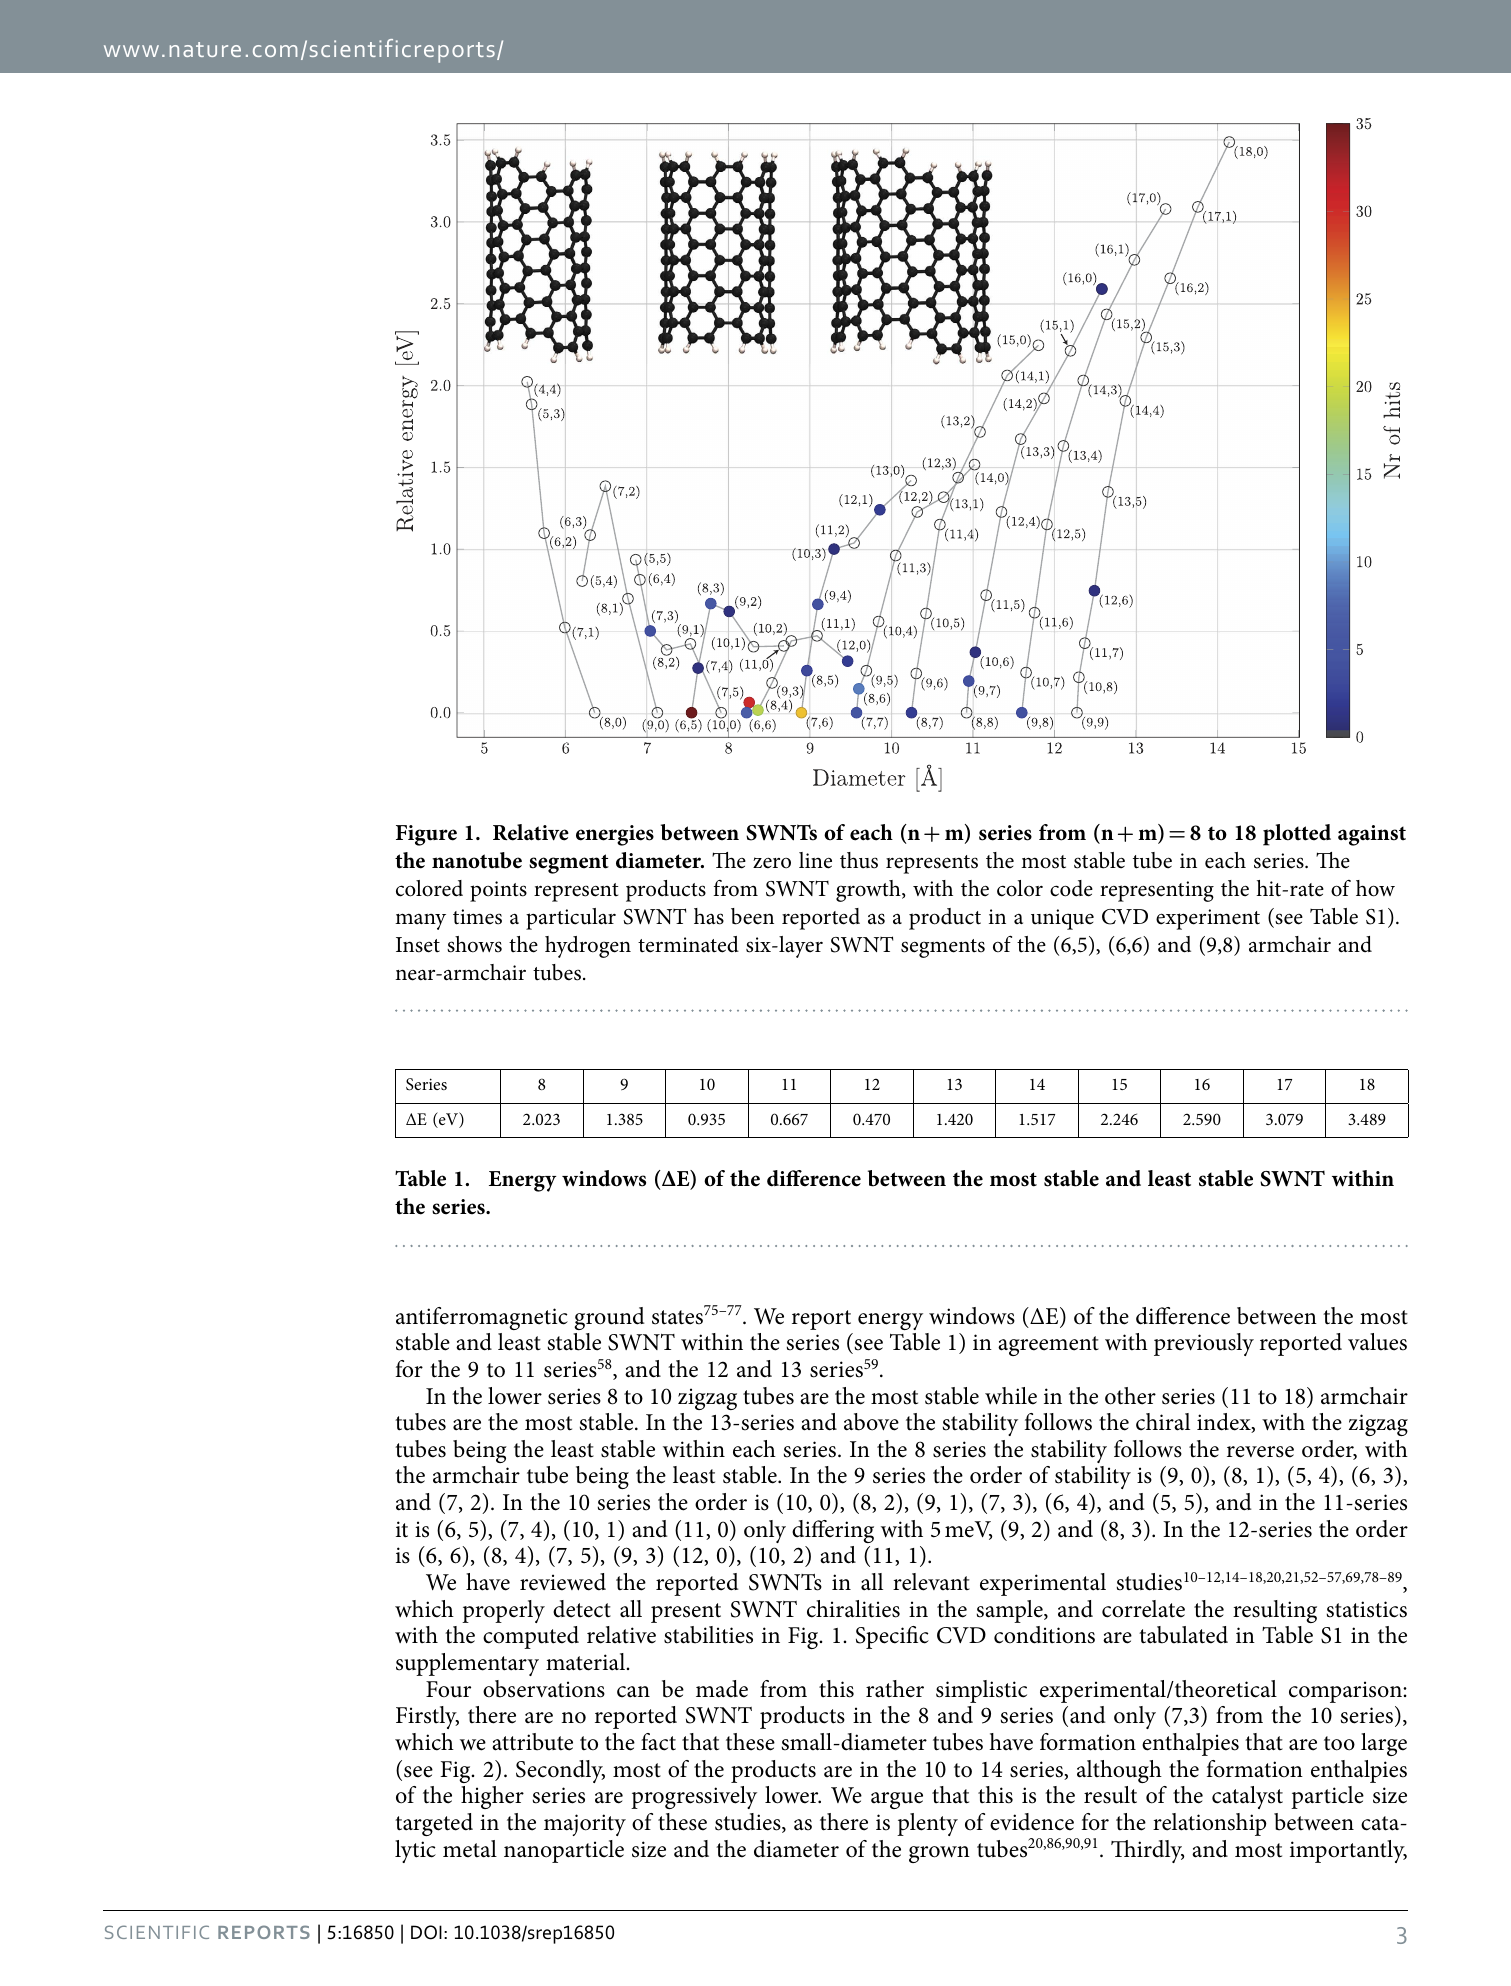  I want to click on points, so click(498, 891).
